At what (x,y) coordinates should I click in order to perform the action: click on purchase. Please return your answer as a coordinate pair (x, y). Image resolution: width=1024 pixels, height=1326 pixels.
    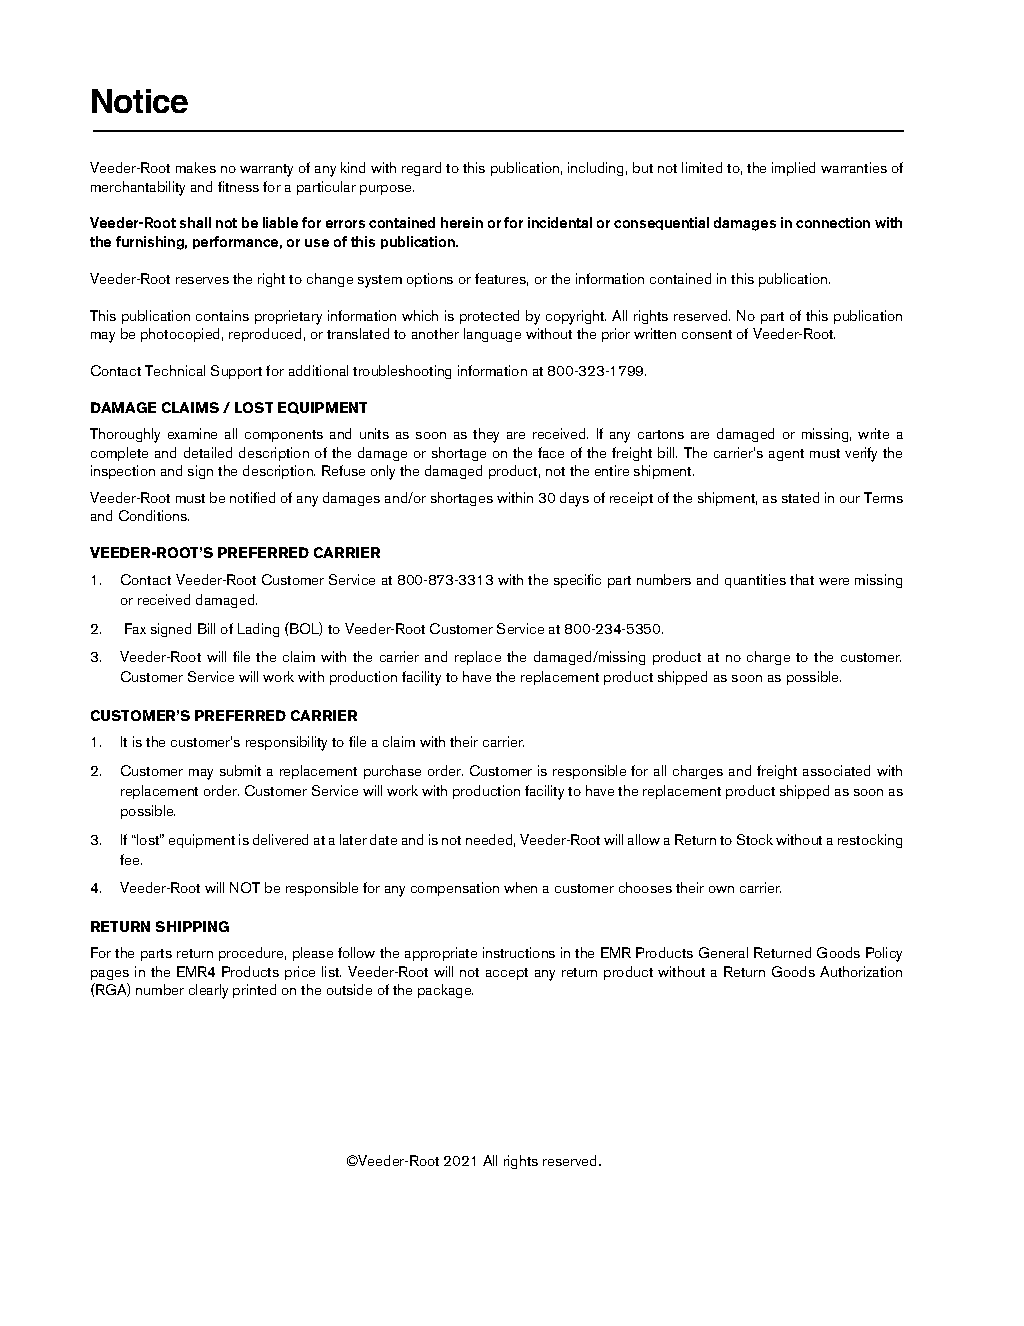
    Looking at the image, I should click on (392, 772).
